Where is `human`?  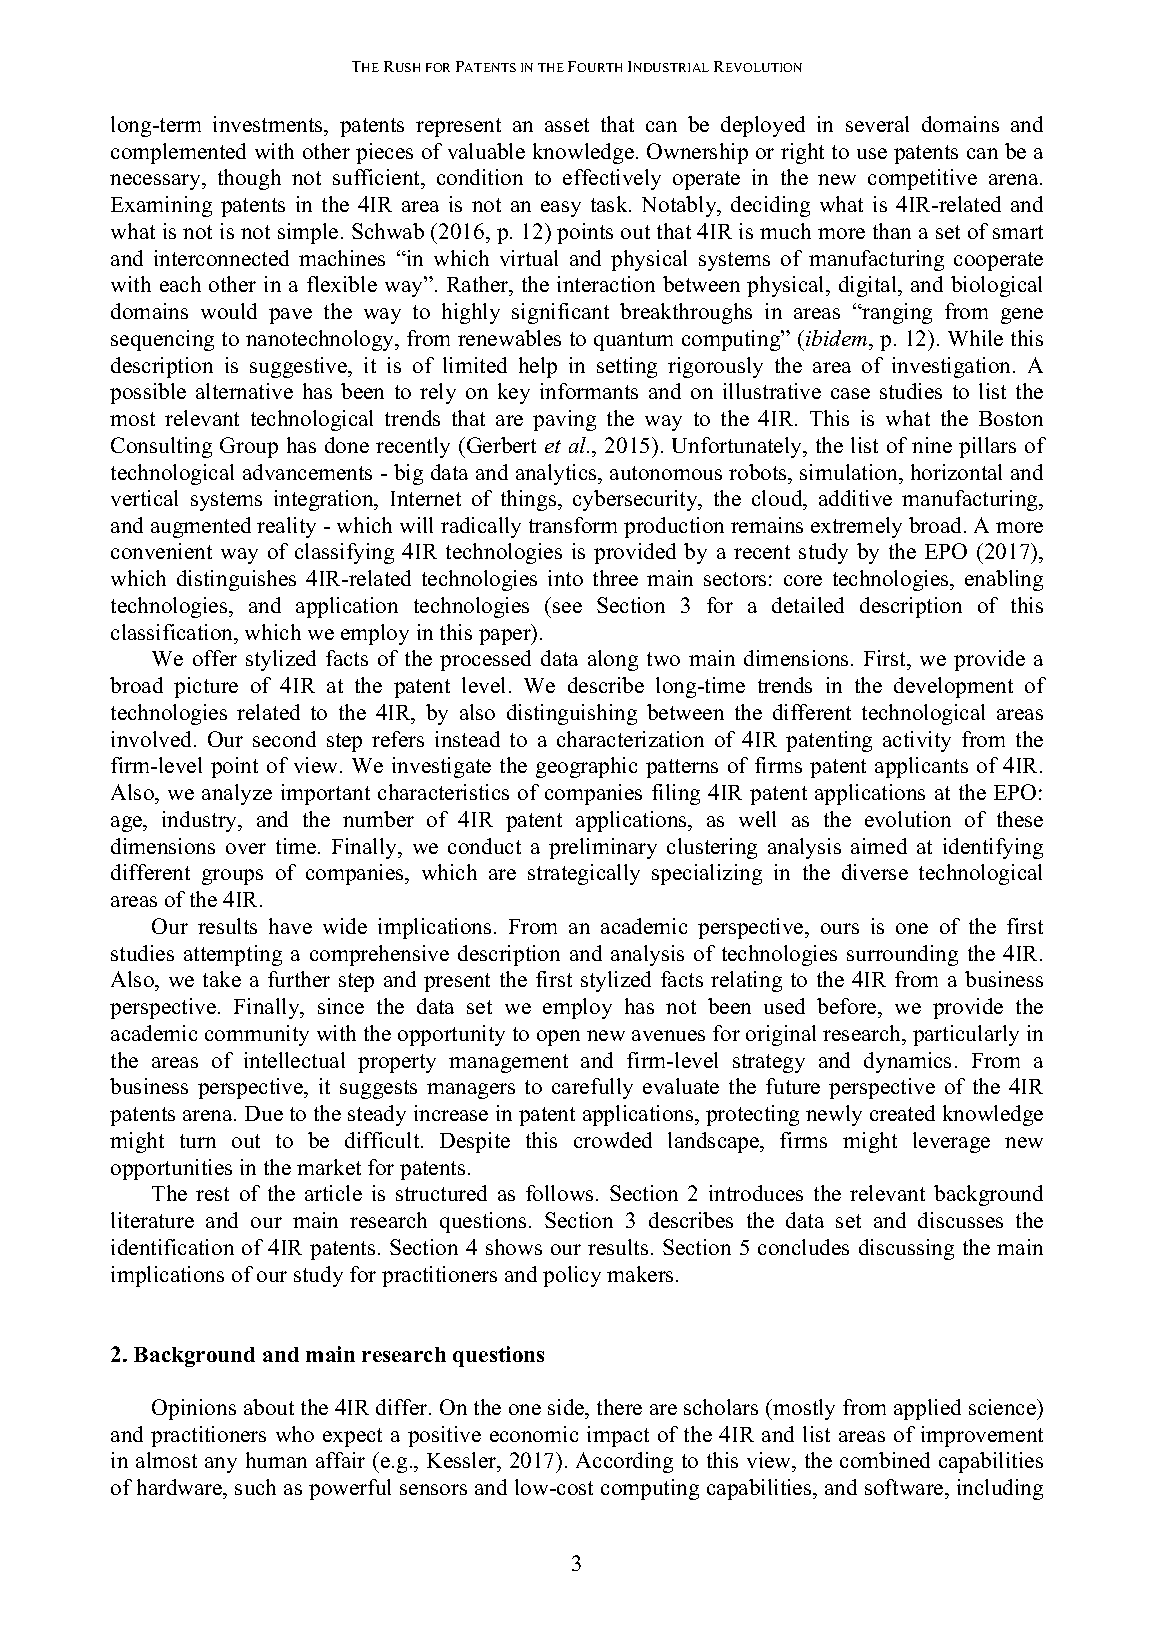 human is located at coordinates (276, 1460).
